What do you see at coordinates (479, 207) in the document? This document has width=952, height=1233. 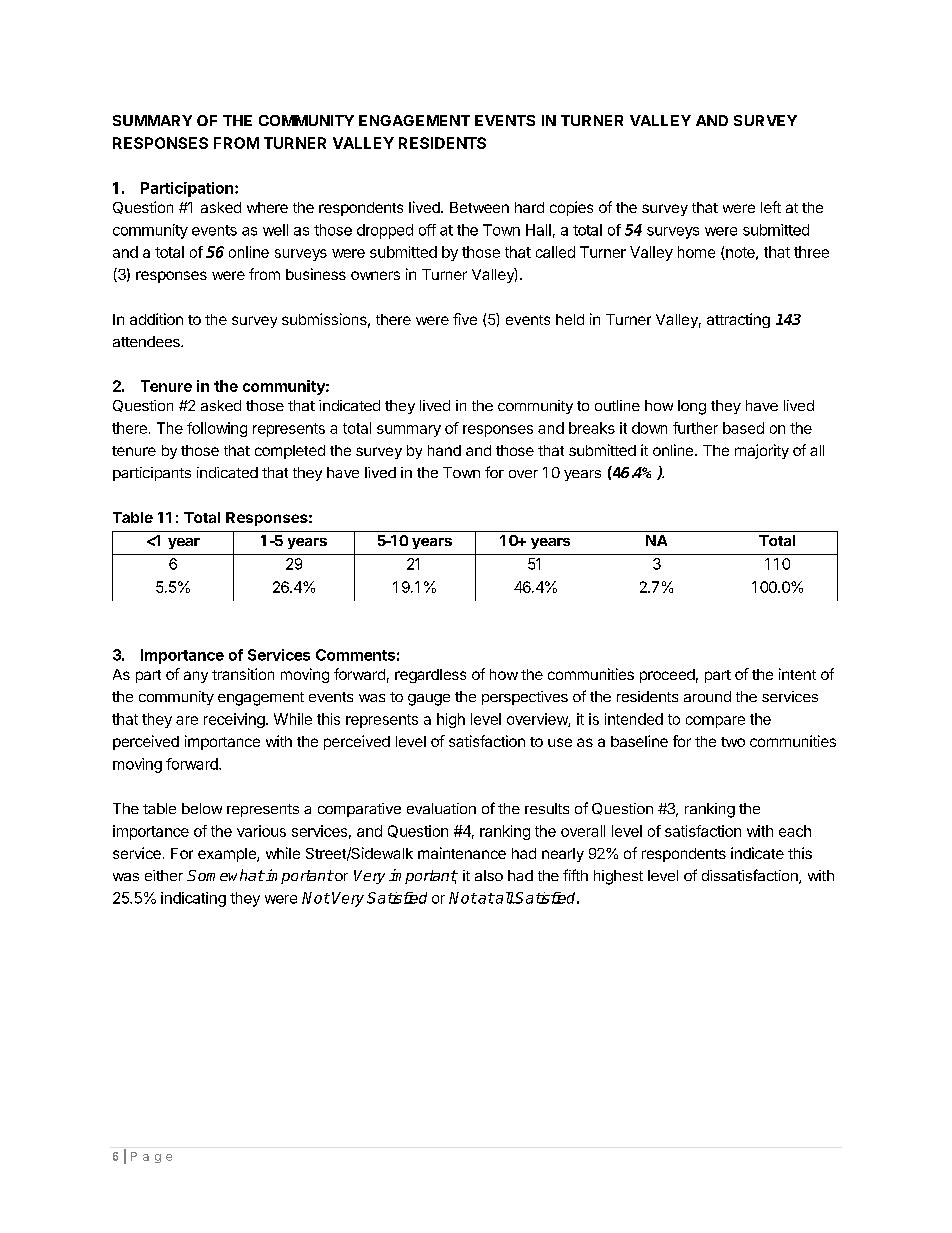 I see `Between` at bounding box center [479, 207].
